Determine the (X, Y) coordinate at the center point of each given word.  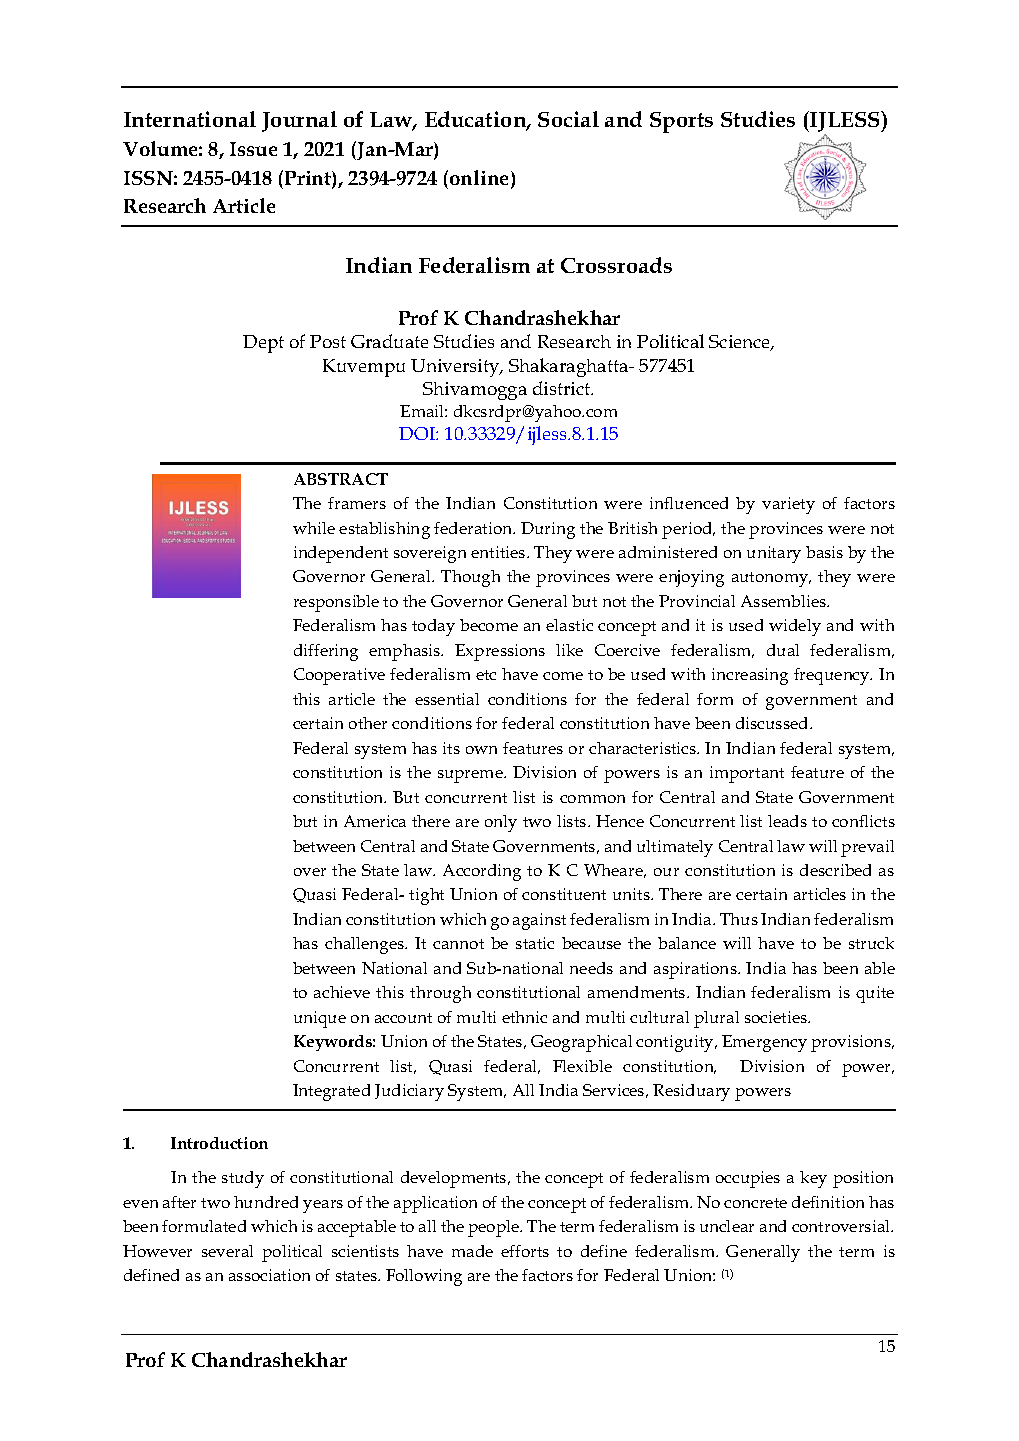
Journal (299, 121)
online (481, 179)
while (314, 528)
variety (788, 505)
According (482, 872)
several (227, 1251)
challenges (365, 945)
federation (474, 528)
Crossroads (616, 265)
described (835, 870)
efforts (525, 1251)
